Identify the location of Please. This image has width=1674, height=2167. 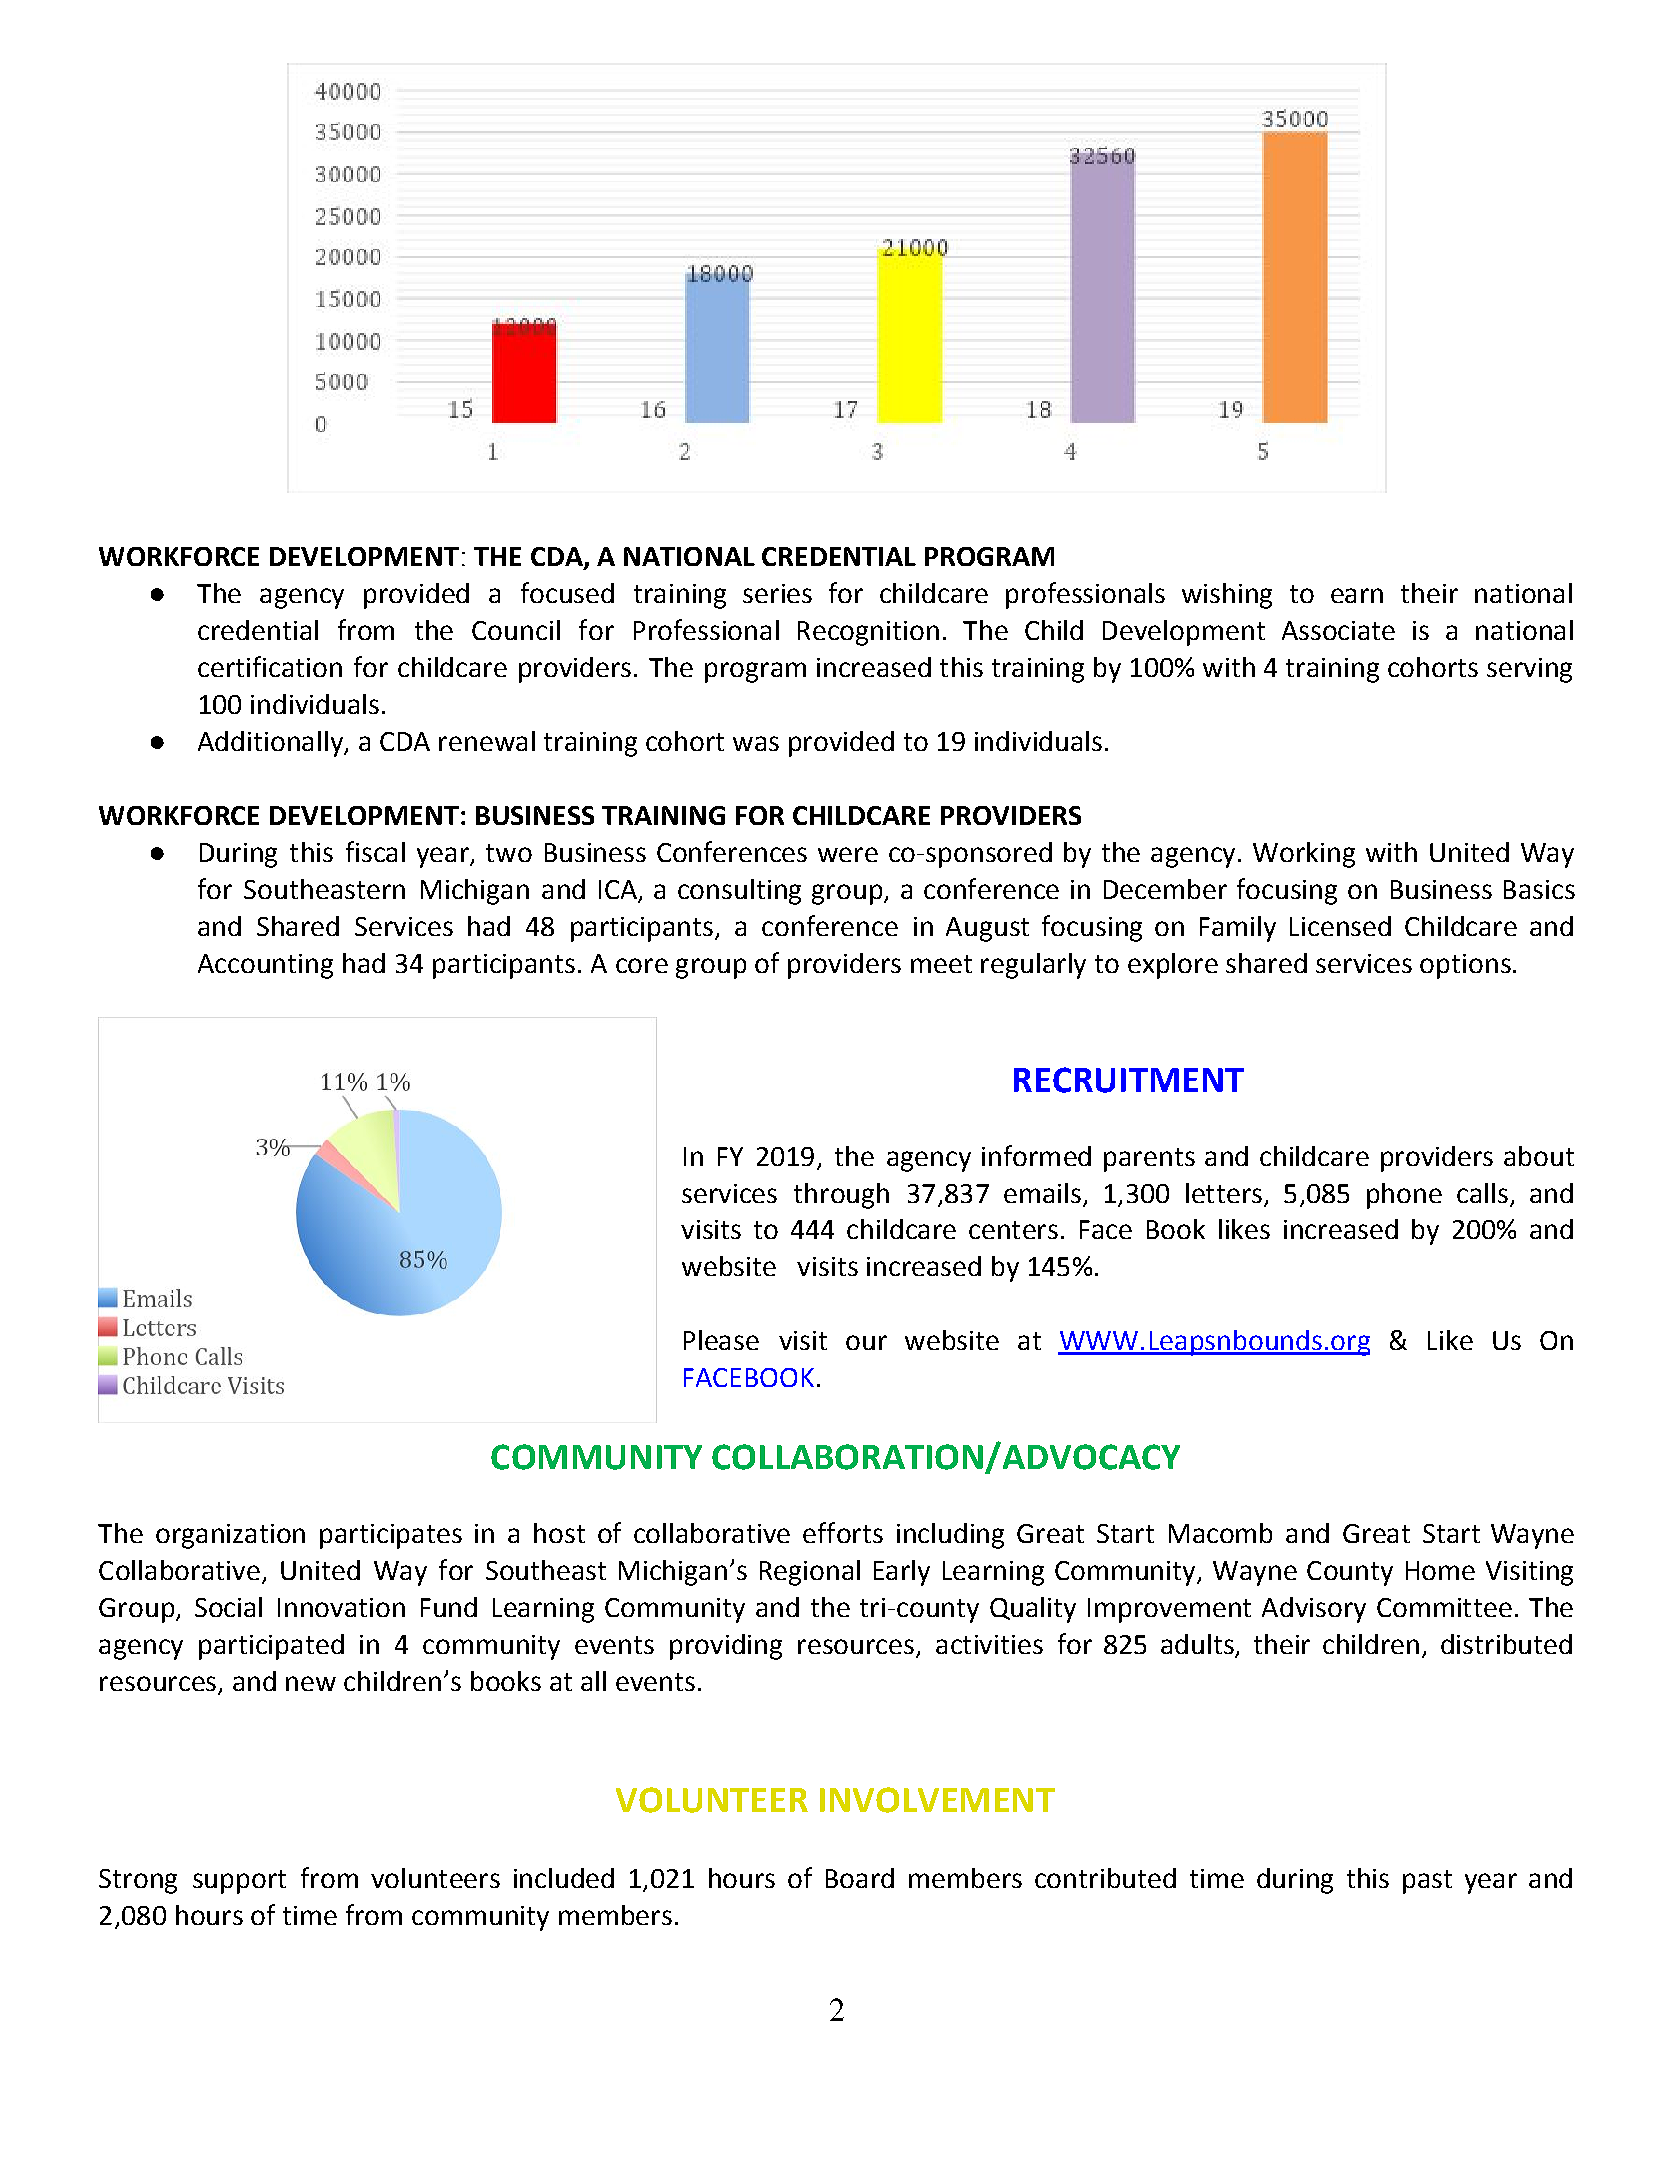
(721, 1340).
